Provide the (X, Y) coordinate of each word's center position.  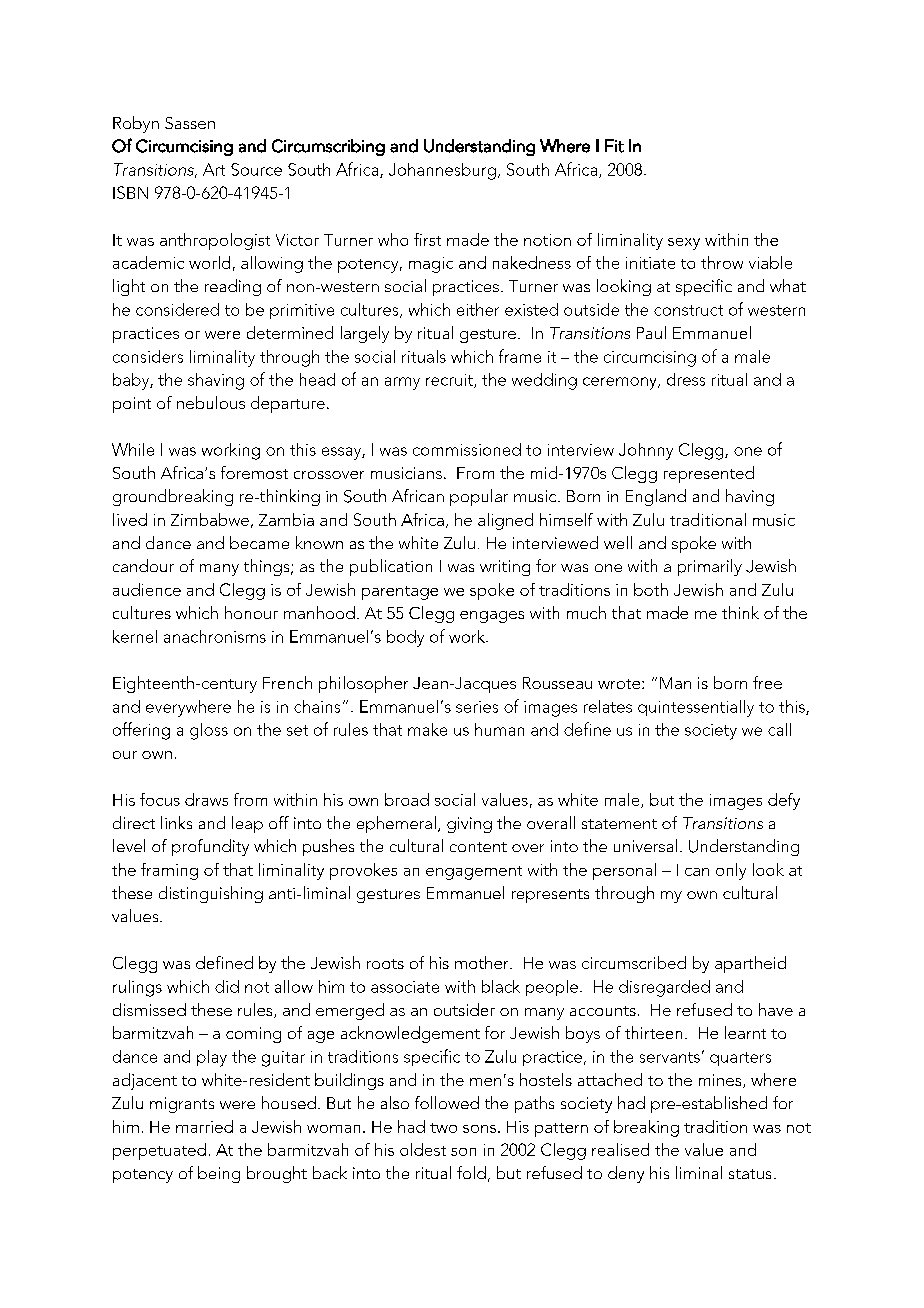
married (204, 1126)
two (443, 1128)
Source (256, 169)
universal (645, 845)
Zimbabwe (210, 519)
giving (469, 825)
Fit (614, 146)
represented (709, 474)
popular (479, 497)
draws (206, 799)
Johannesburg (442, 171)
